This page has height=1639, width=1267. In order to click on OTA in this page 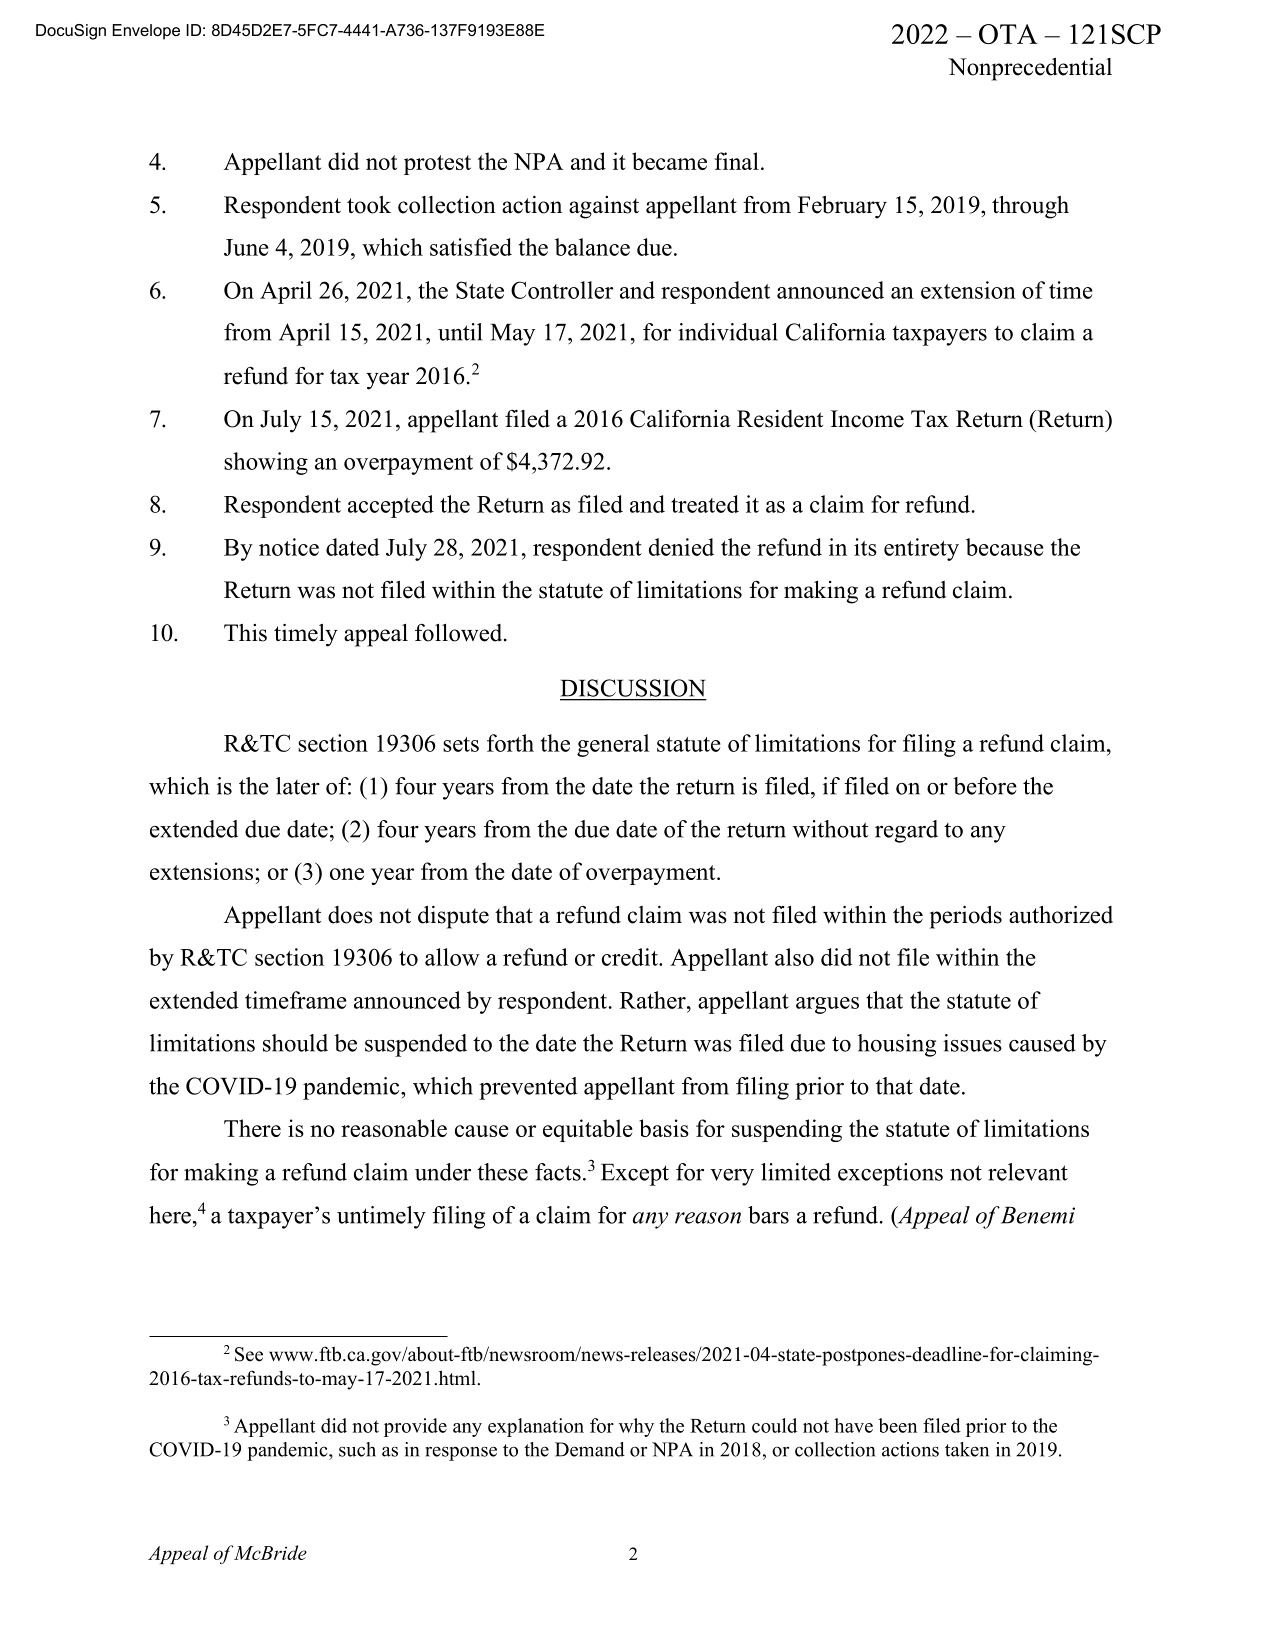, I will do `click(1008, 34)`.
